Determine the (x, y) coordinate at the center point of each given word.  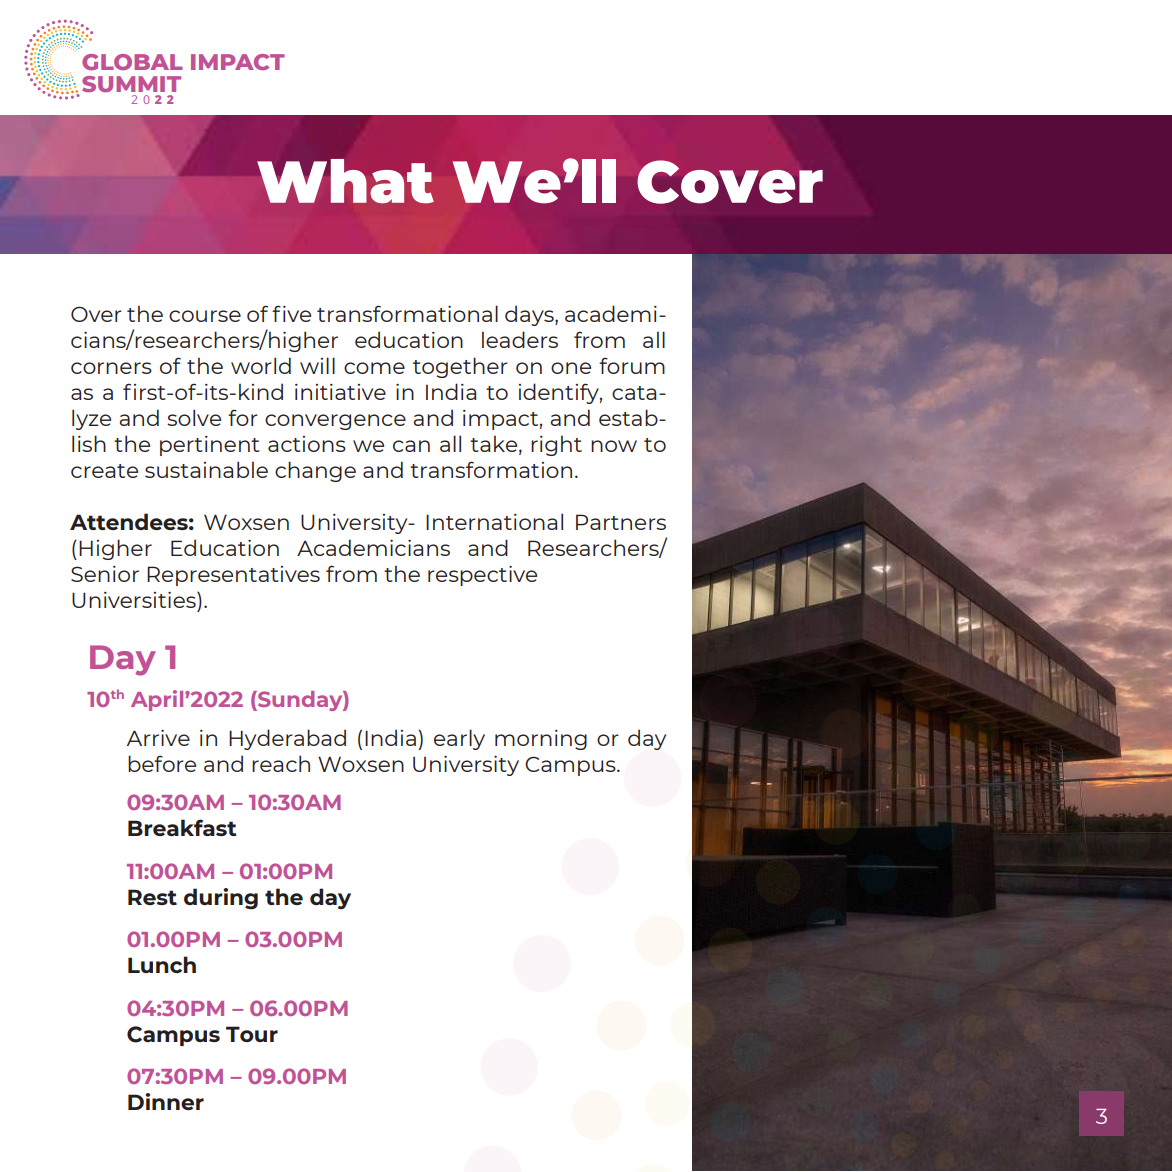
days (530, 315)
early (459, 739)
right (556, 445)
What (345, 181)
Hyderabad (287, 739)
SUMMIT (131, 84)
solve (194, 417)
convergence (335, 422)
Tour (252, 1034)
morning (541, 740)
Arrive (158, 738)
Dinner (166, 1101)
